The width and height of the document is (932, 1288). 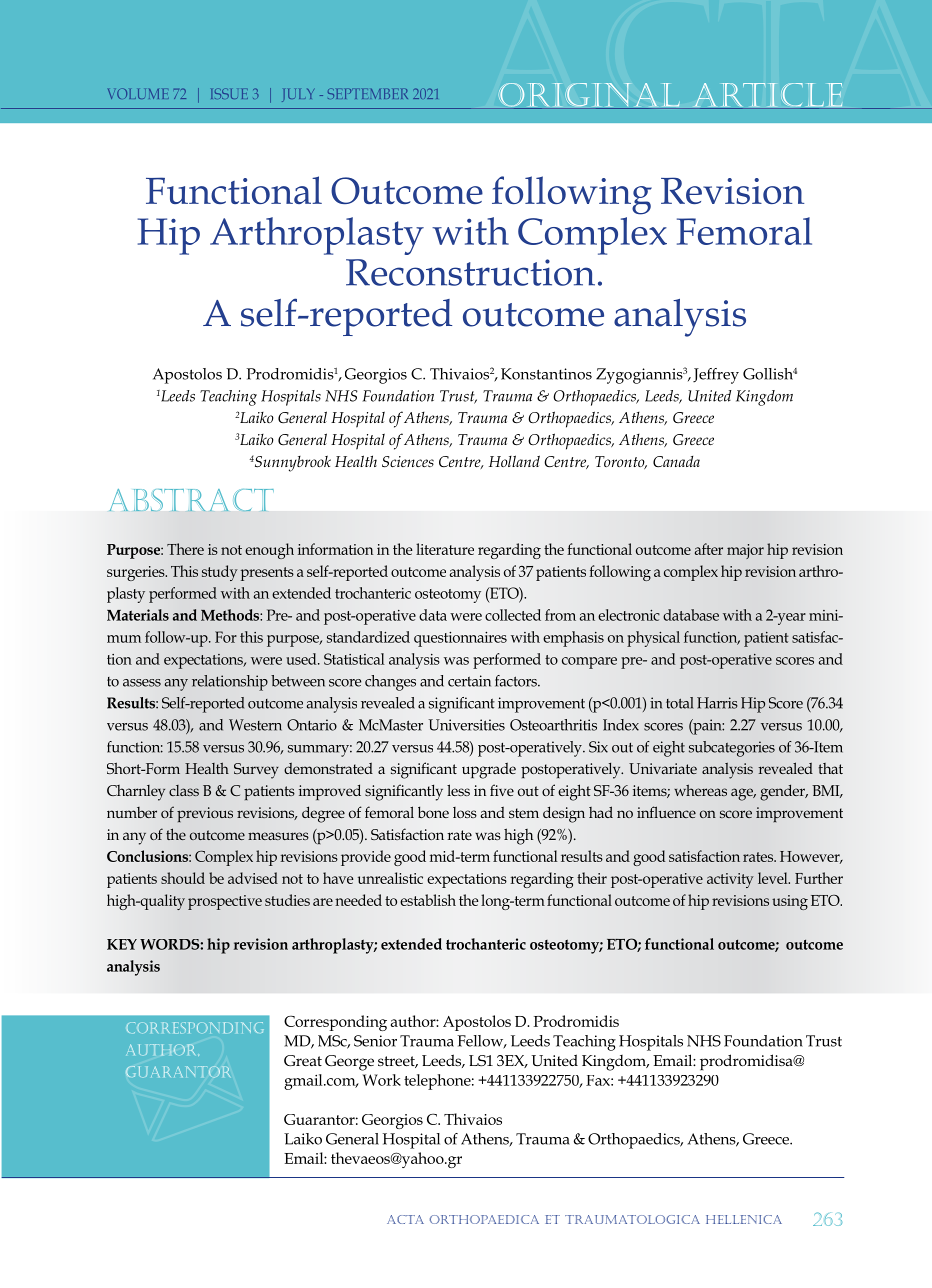 What do you see at coordinates (229, 93) in the document?
I see `ISSUE` at bounding box center [229, 93].
